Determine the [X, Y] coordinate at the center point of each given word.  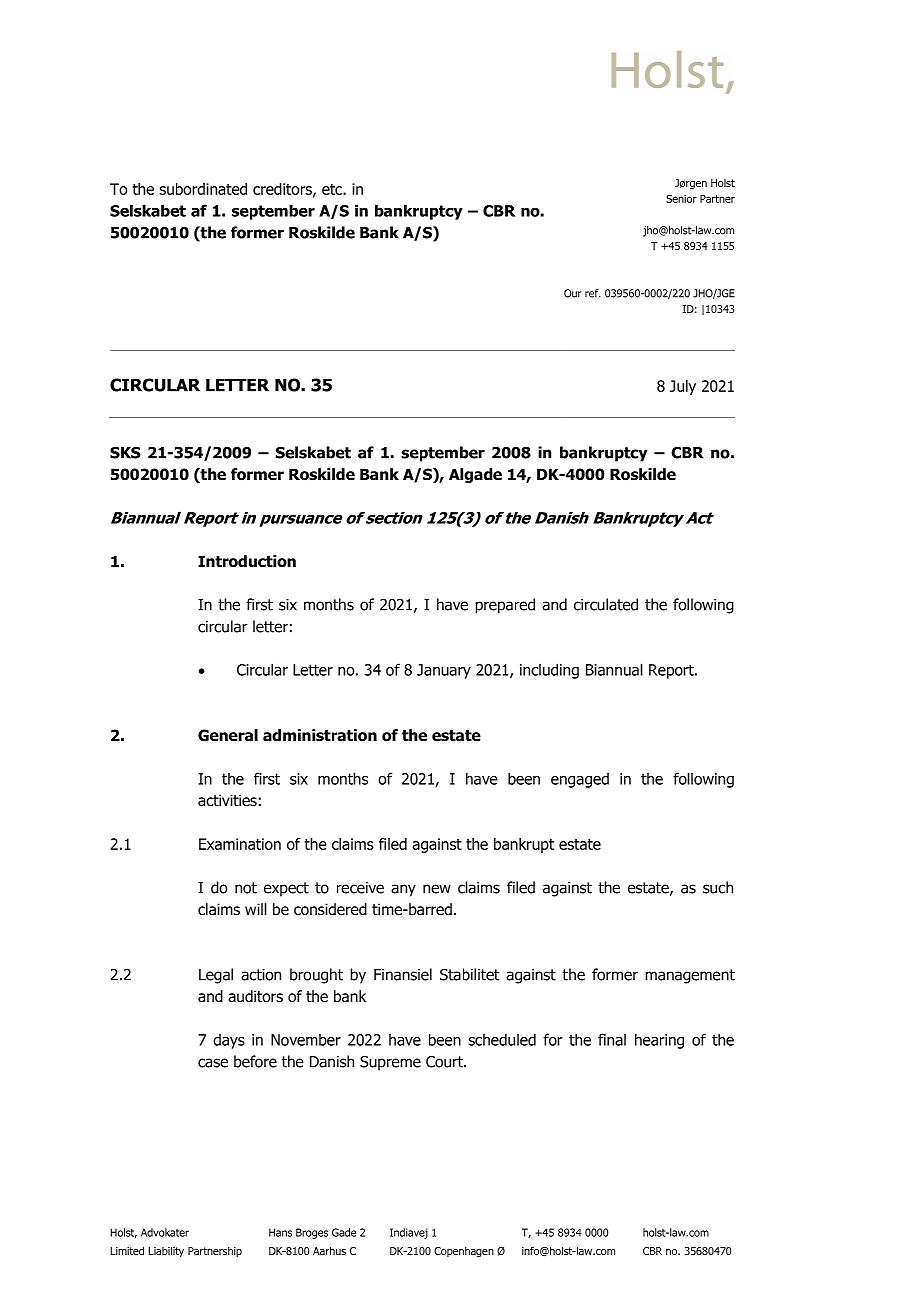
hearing [659, 1041]
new [437, 889]
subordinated [203, 189]
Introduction [247, 561]
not [246, 888]
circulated [606, 604]
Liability [166, 1251]
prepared [505, 606]
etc [333, 189]
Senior [681, 198]
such [718, 887]
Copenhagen [464, 1252]
